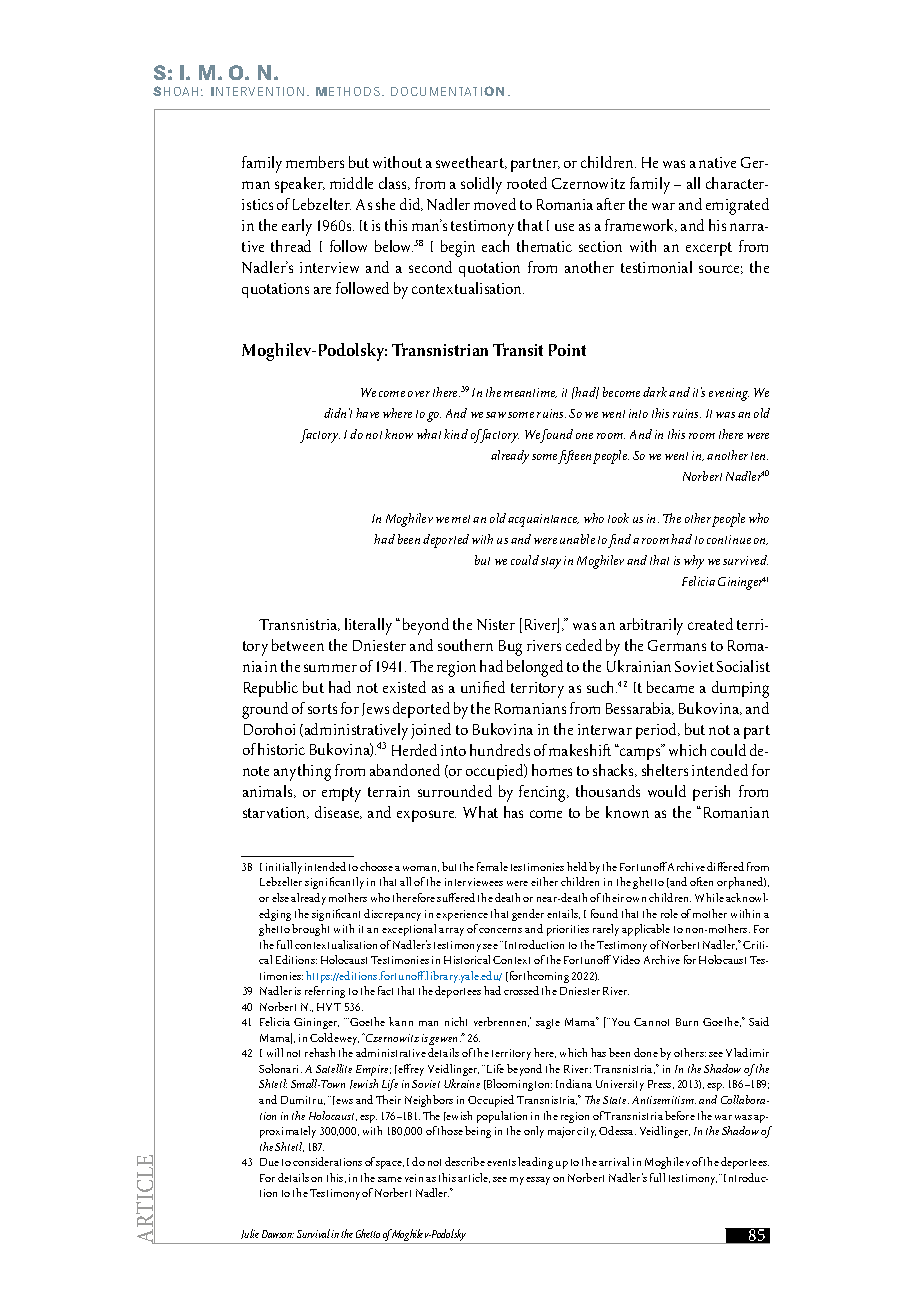 The image size is (924, 1308). What do you see at coordinates (729, 394) in the screenshot?
I see `evening` at bounding box center [729, 394].
